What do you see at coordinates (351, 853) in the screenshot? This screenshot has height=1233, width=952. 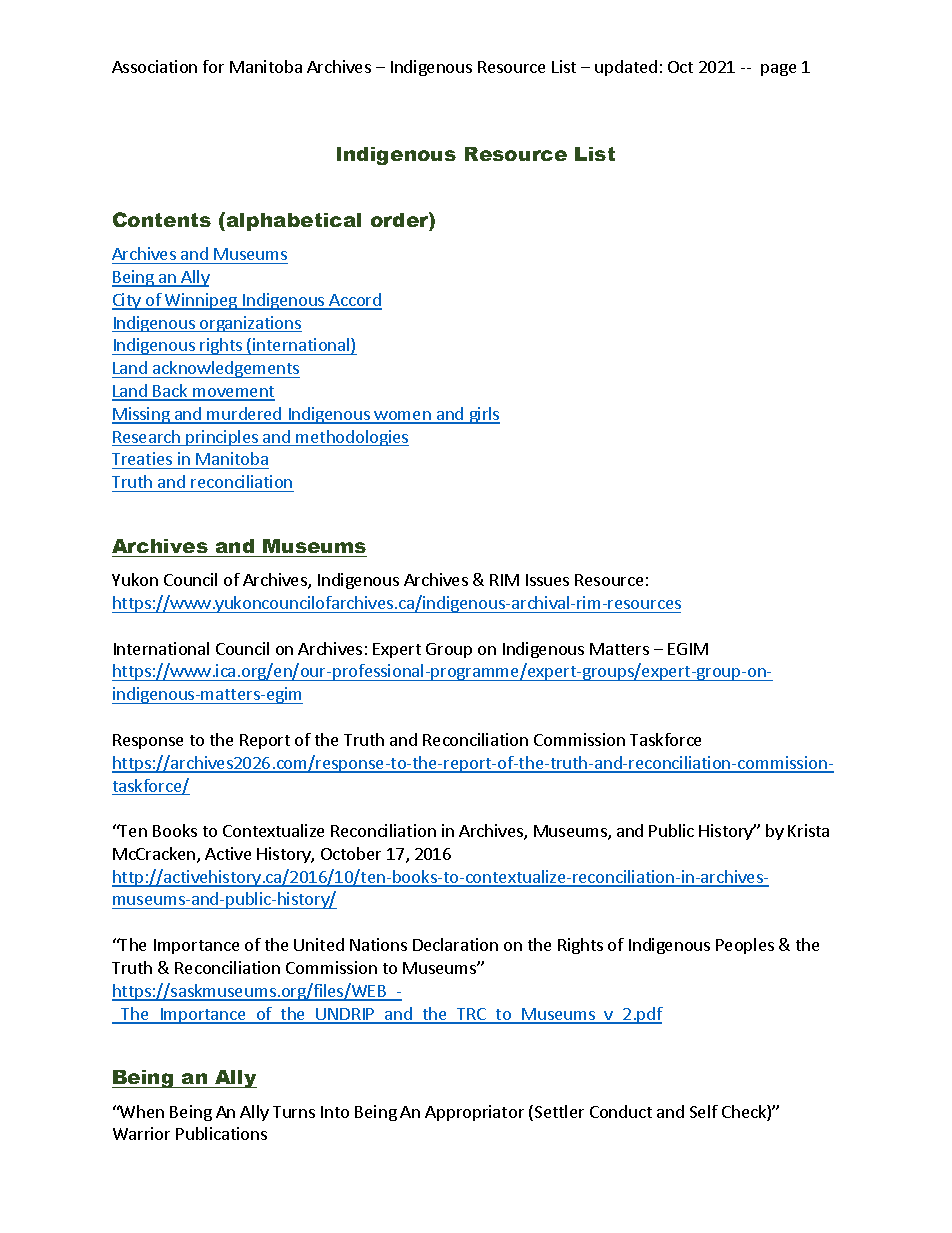 I see `October` at bounding box center [351, 853].
